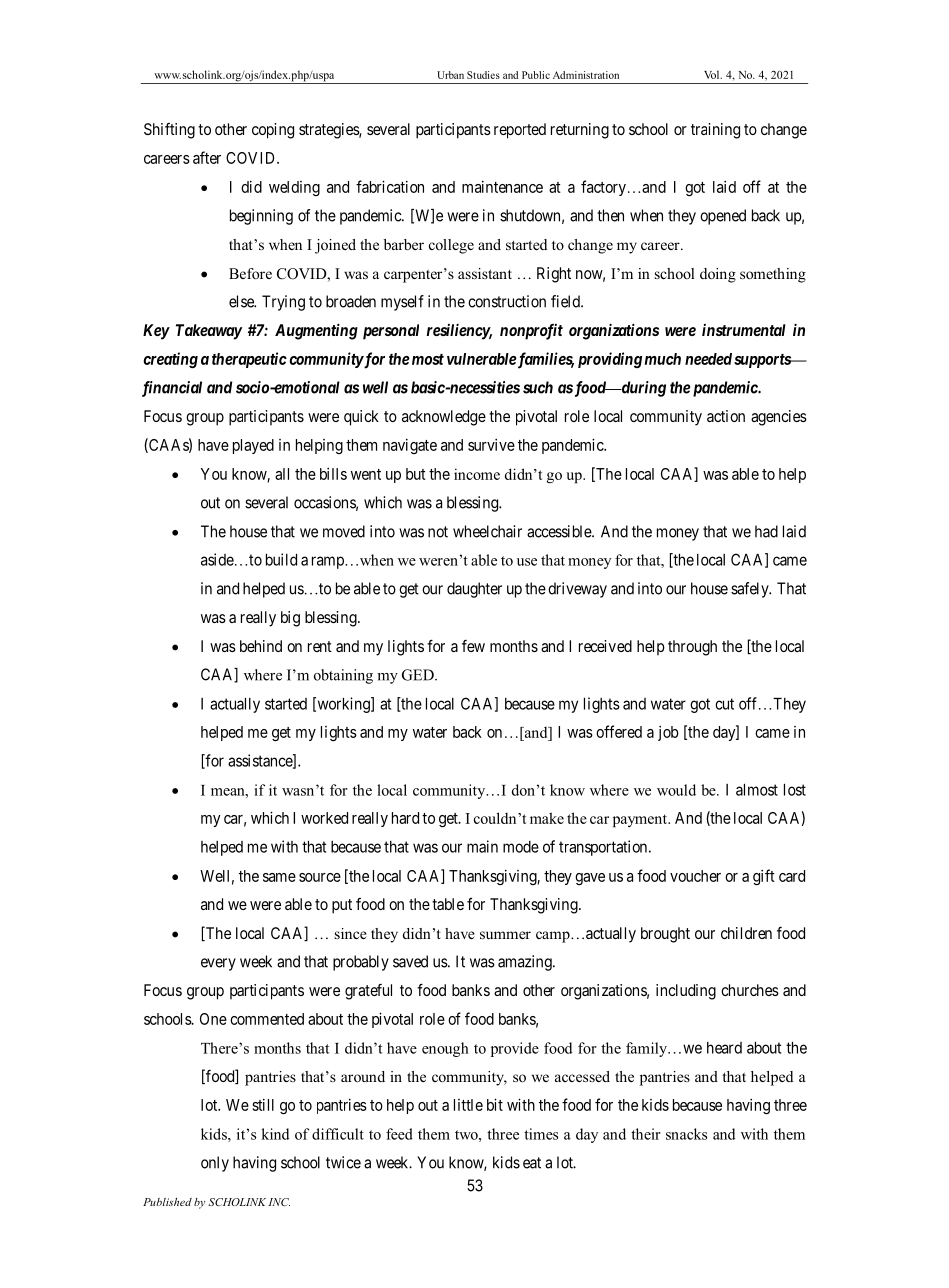 This screenshot has height=1288, width=949. Describe the element at coordinates (261, 646) in the screenshot. I see `behind` at that location.
